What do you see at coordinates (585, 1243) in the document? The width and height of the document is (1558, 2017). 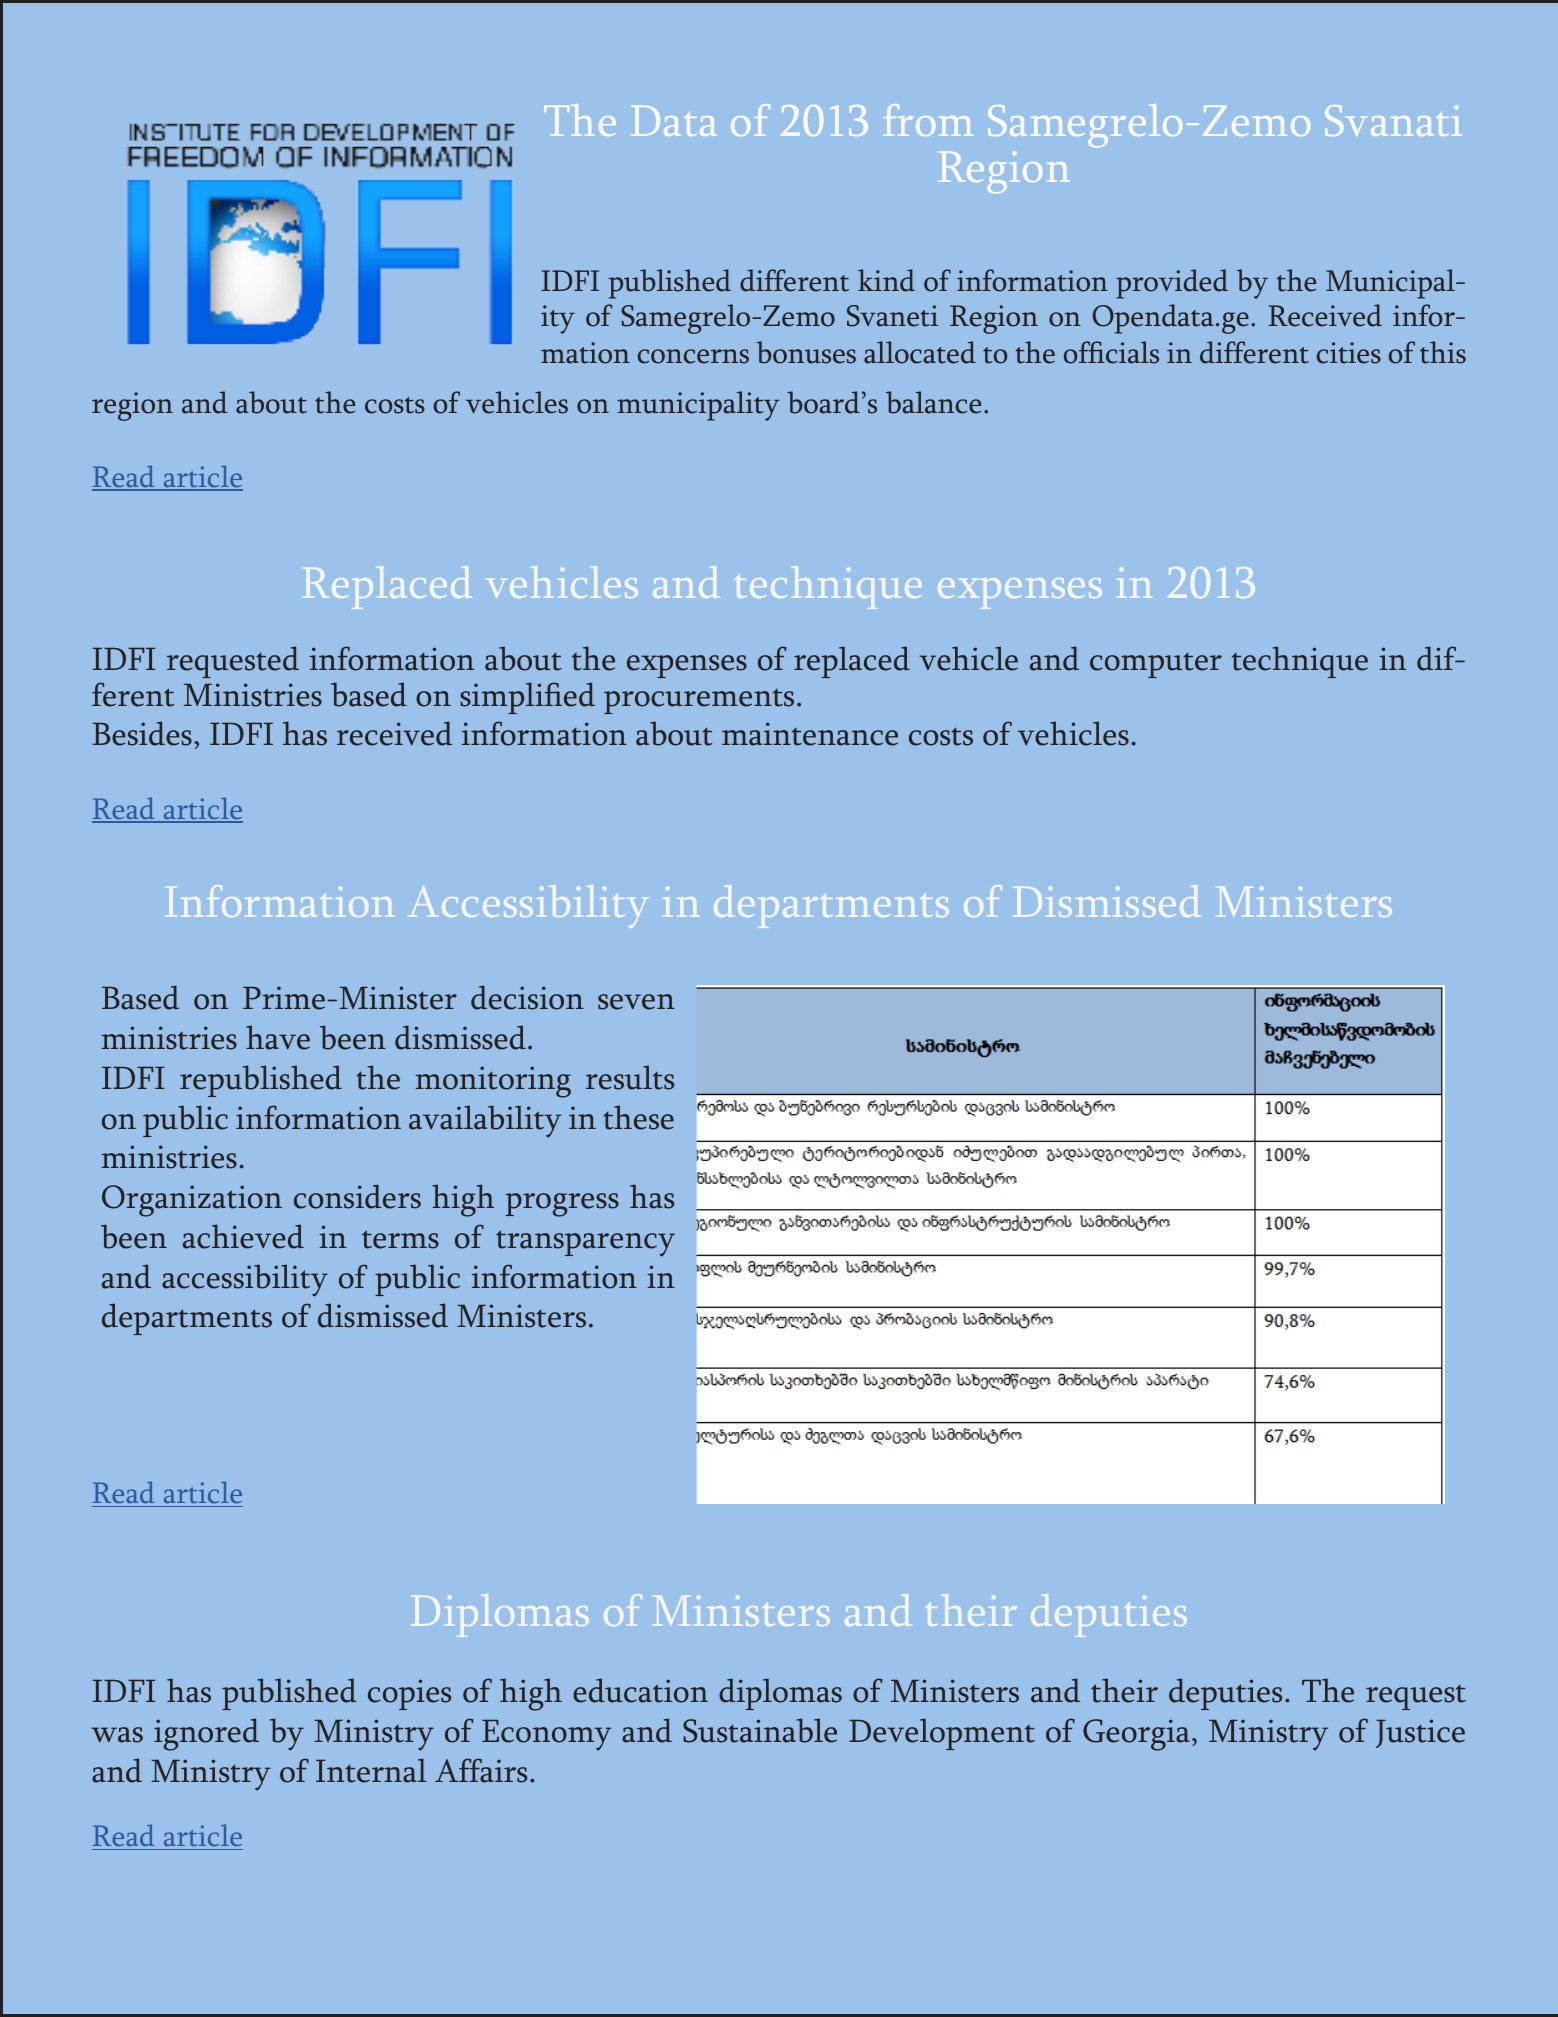 I see `transparency` at bounding box center [585, 1243].
